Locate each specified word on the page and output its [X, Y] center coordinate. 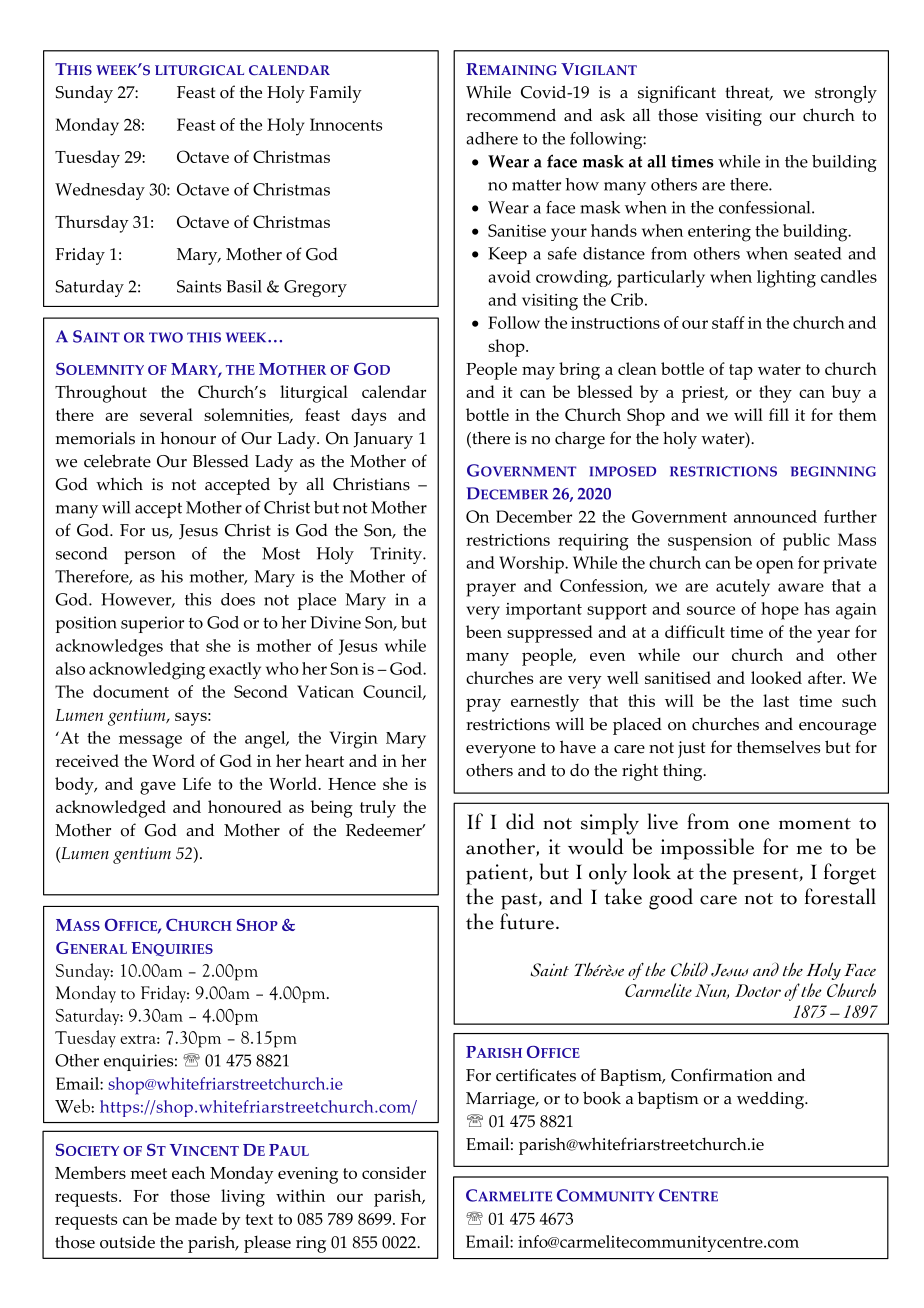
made [196, 1218]
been [484, 631]
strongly [846, 94]
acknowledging [147, 671]
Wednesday [100, 191]
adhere [492, 138]
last [776, 700]
